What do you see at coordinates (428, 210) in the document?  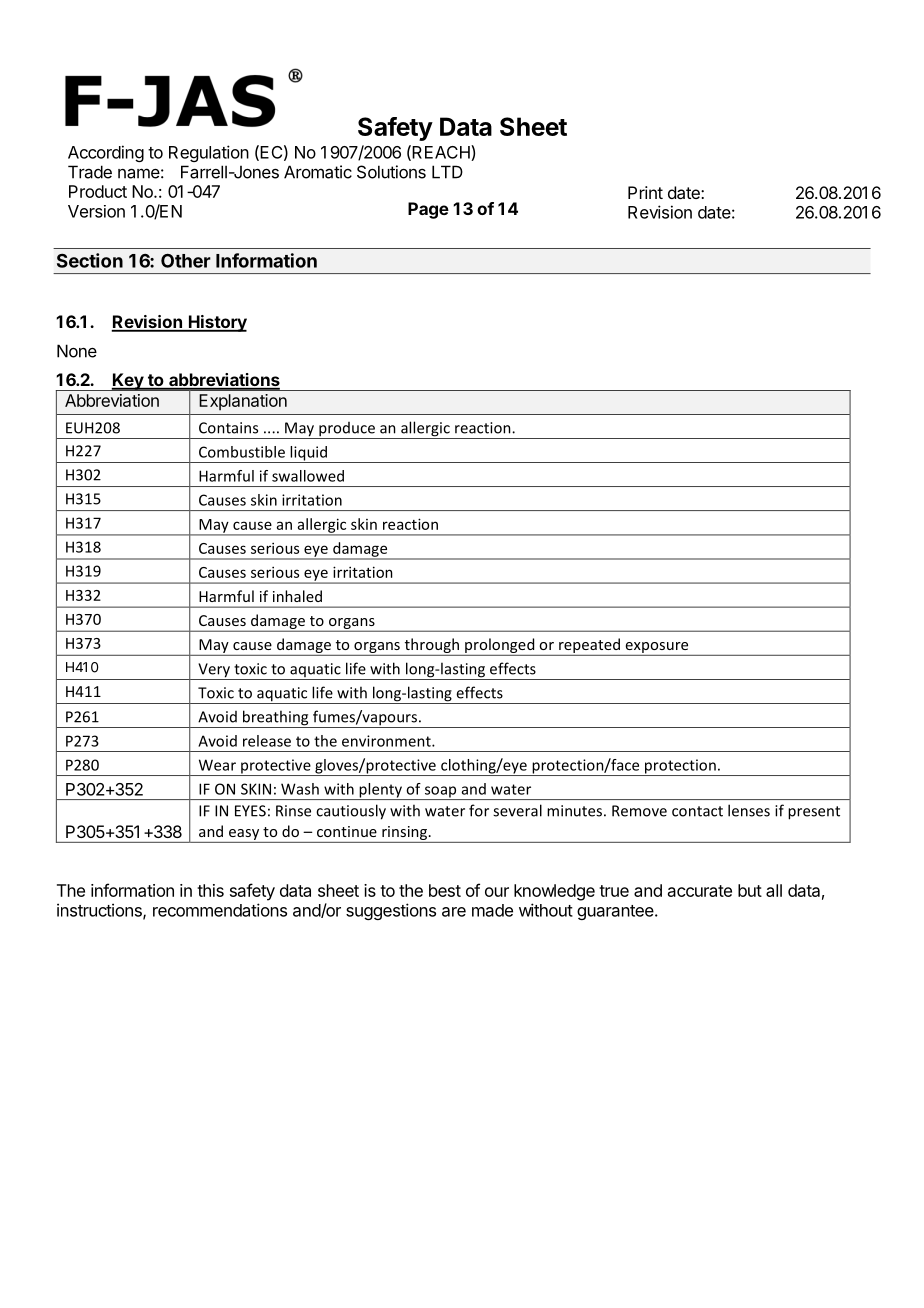 I see `Page` at bounding box center [428, 210].
